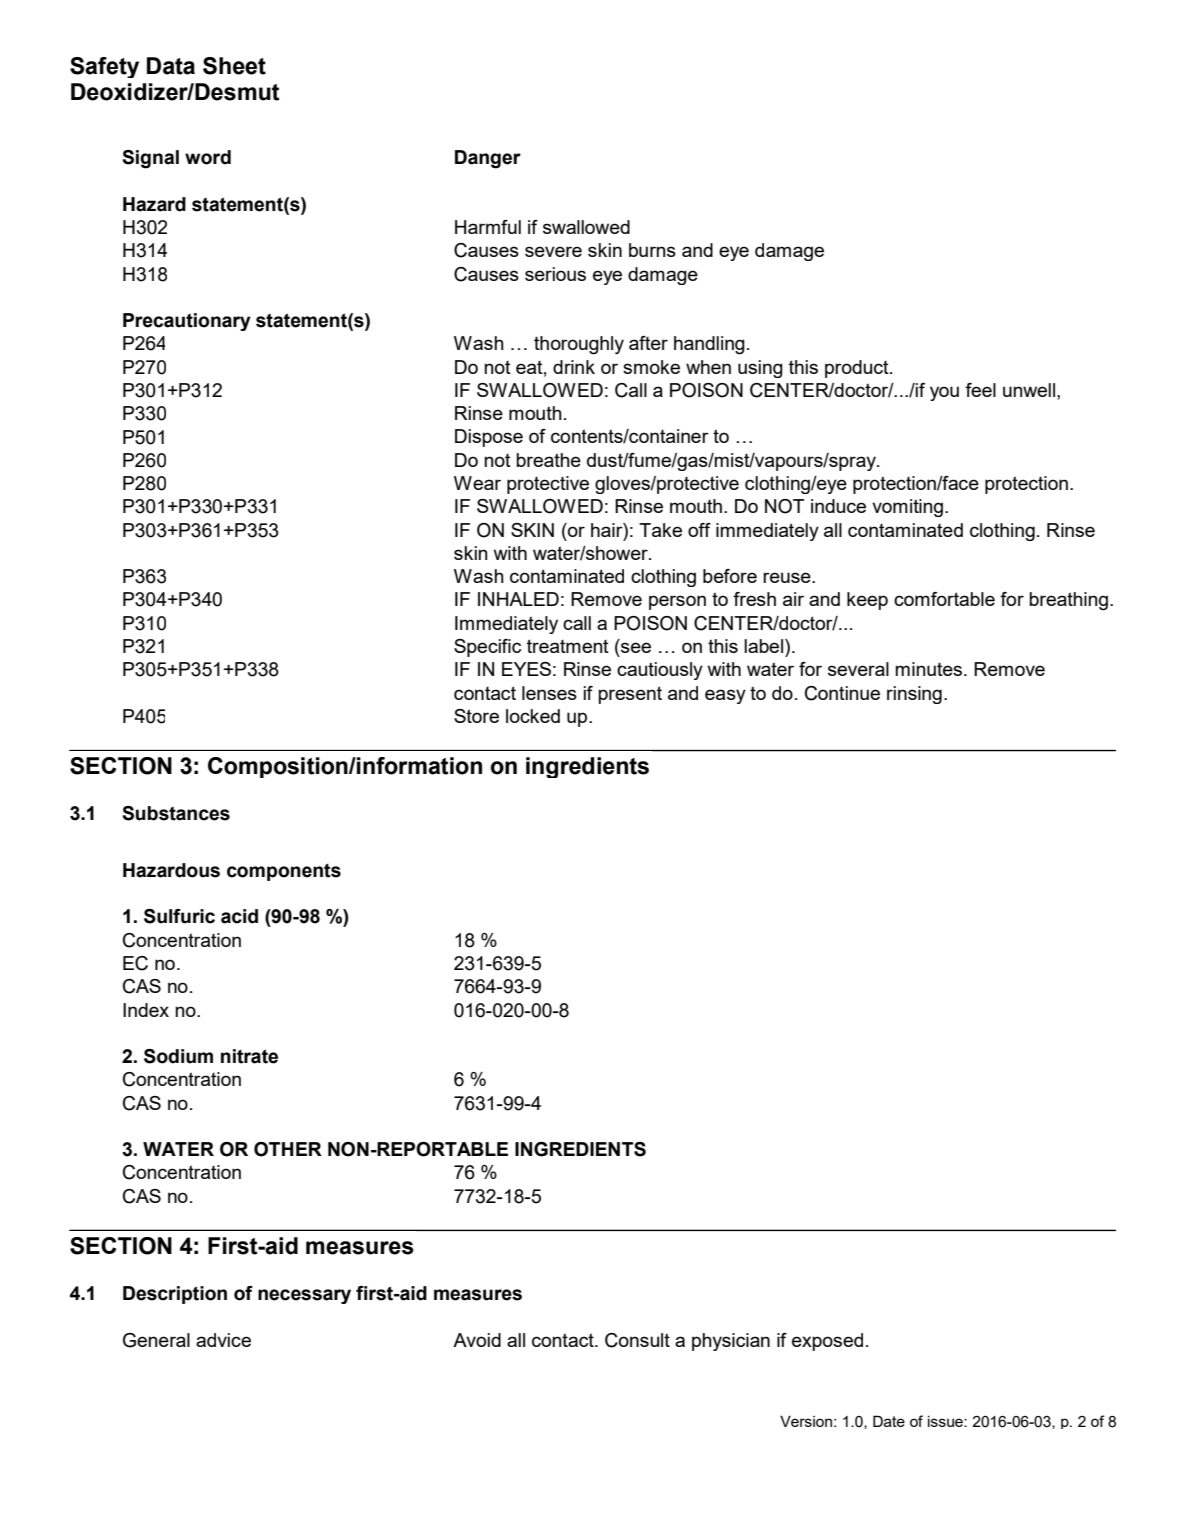 This screenshot has width=1187, height=1536. What do you see at coordinates (533, 716) in the screenshot?
I see `locked` at bounding box center [533, 716].
